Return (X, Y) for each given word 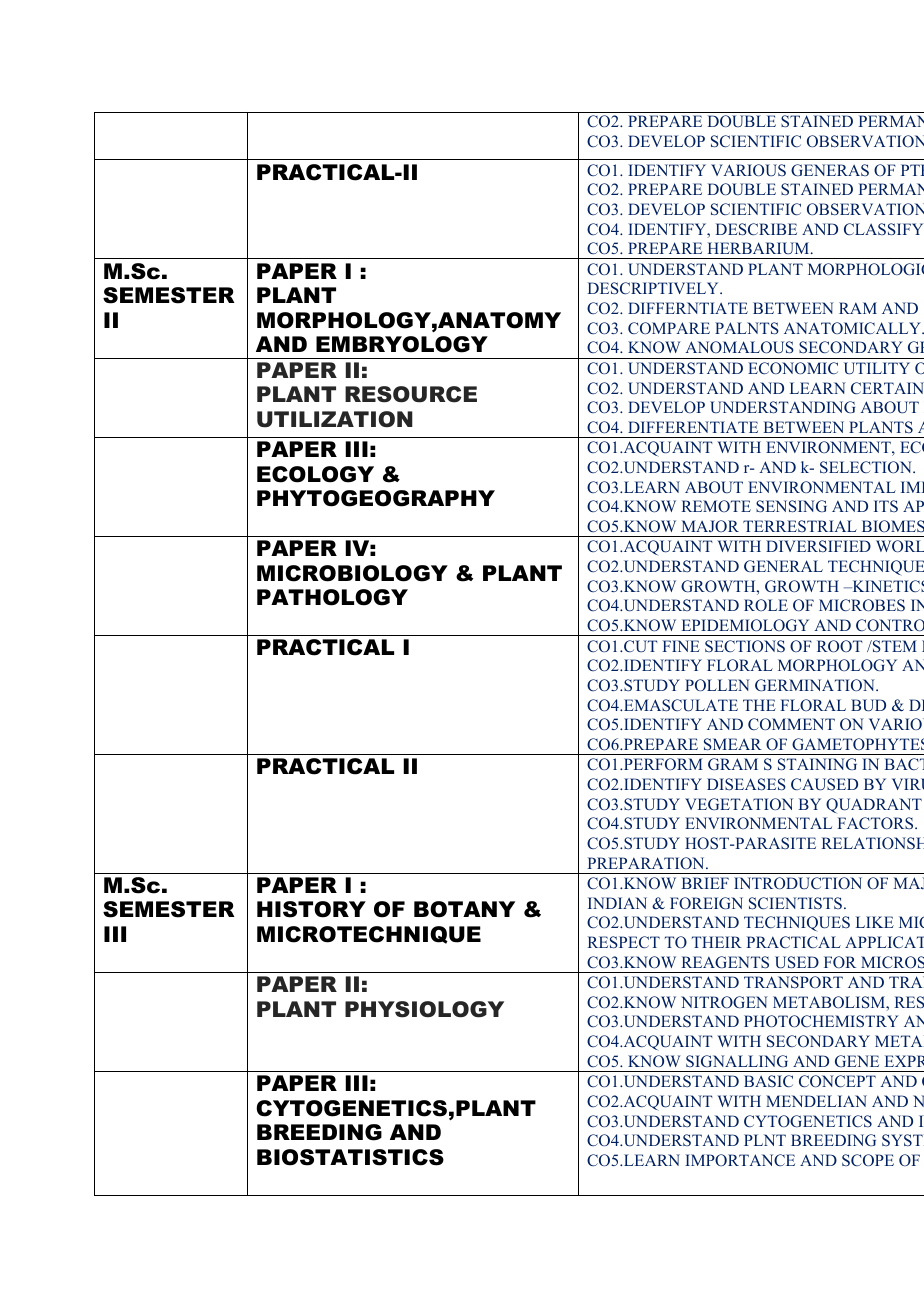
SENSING (791, 506)
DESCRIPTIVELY (654, 288)
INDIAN (617, 903)
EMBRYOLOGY (402, 344)
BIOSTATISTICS (350, 1157)
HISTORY (311, 909)
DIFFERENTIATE (693, 427)
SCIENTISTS (795, 903)
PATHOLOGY (332, 597)
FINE (681, 646)
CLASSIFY (883, 229)
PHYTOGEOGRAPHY (376, 498)
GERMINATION (816, 685)
